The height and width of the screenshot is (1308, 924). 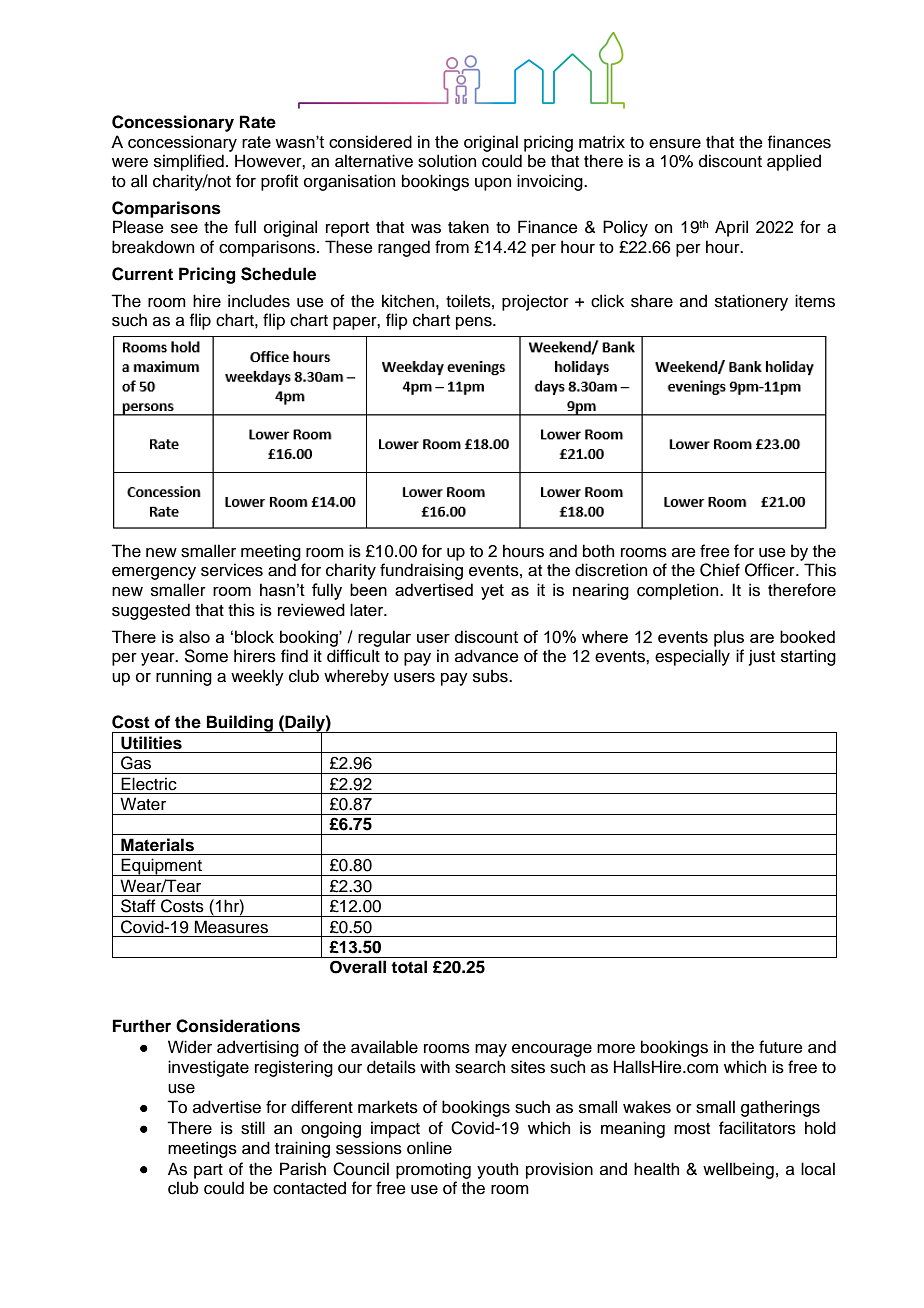 What do you see at coordinates (259, 301) in the screenshot?
I see `includes` at bounding box center [259, 301].
